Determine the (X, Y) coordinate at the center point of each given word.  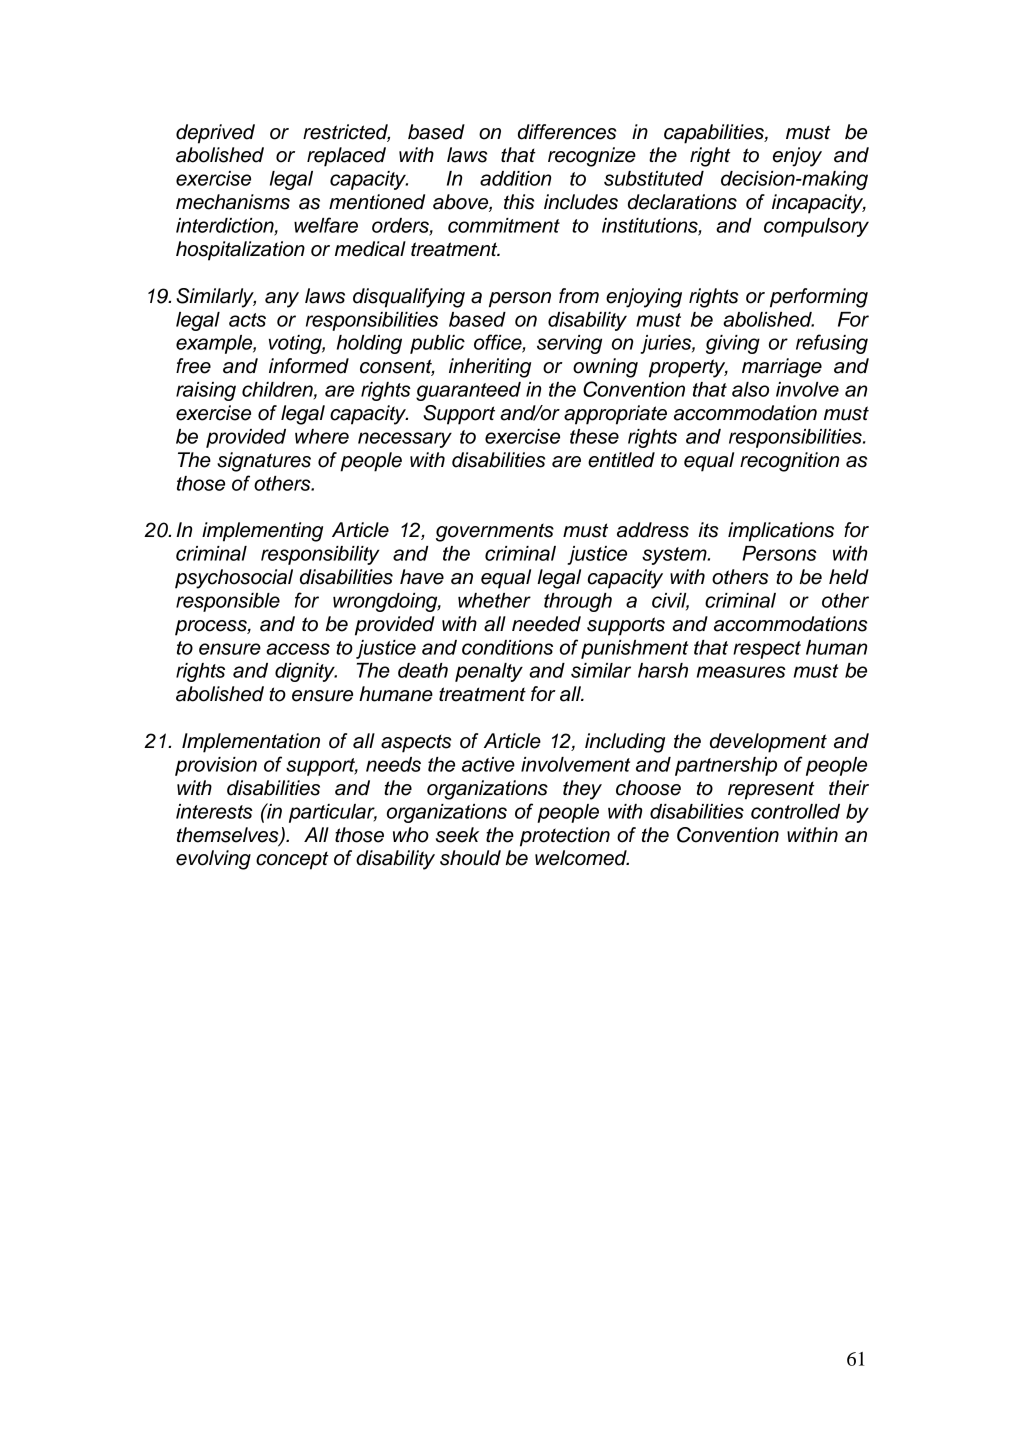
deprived (215, 134)
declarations (682, 202)
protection (565, 837)
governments (495, 532)
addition (515, 178)
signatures (264, 462)
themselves (229, 836)
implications (781, 532)
